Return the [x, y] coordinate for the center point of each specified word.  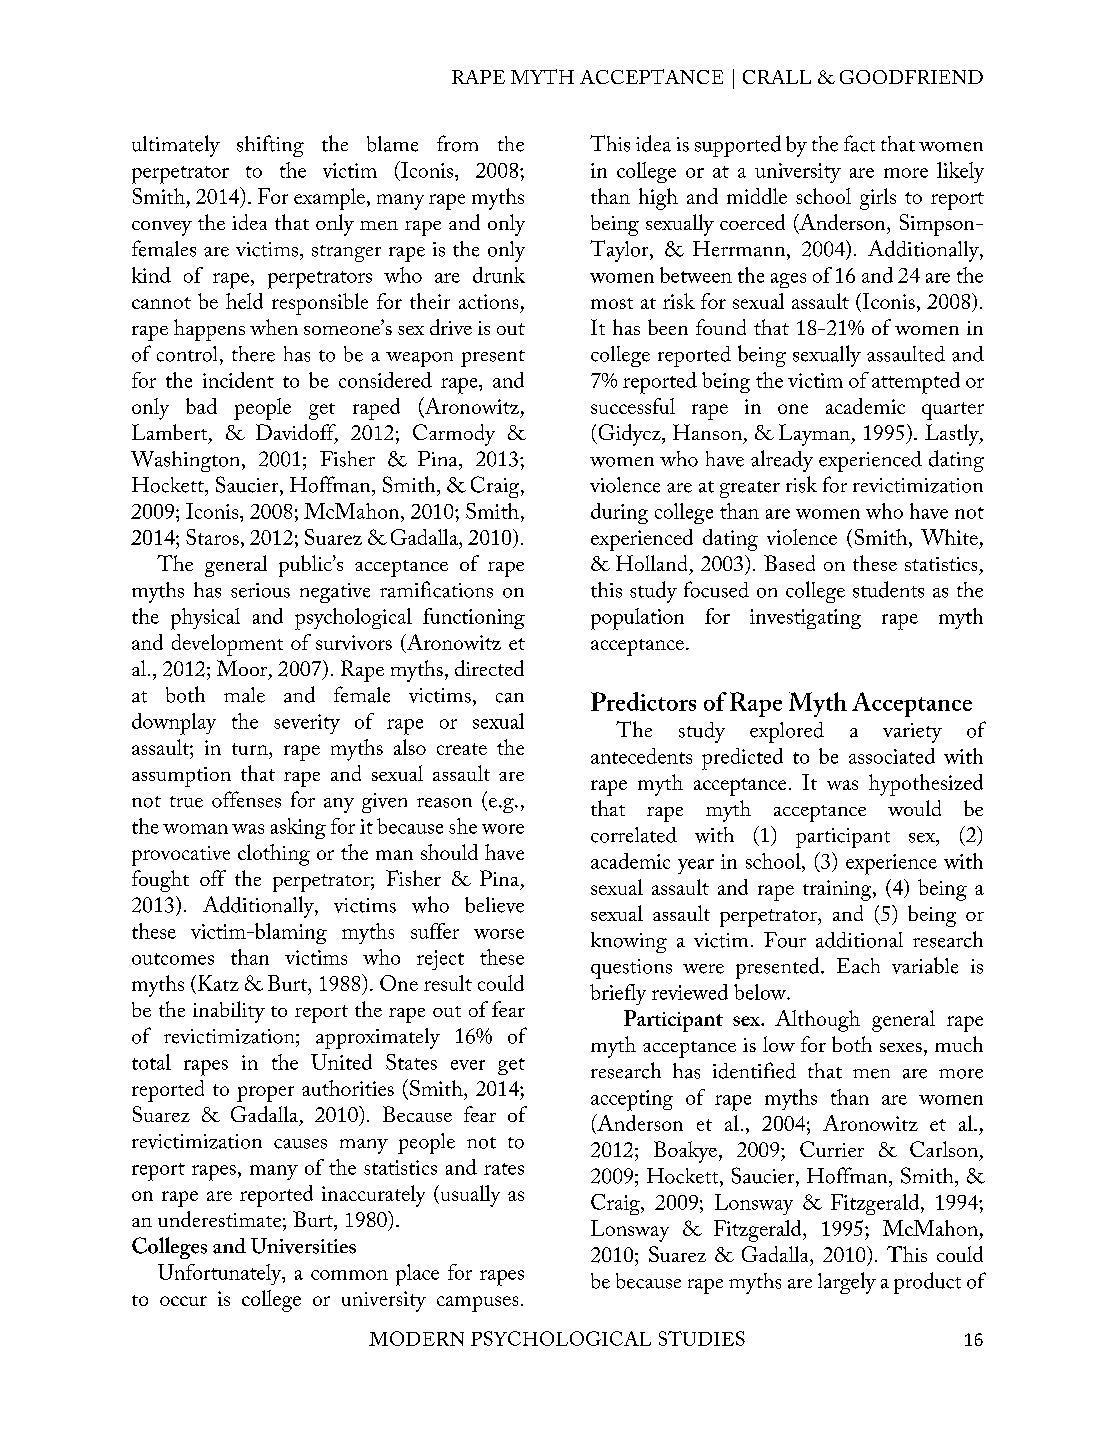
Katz [218, 983]
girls [878, 199]
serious [260, 590]
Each [858, 966]
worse [499, 934]
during [619, 513]
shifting [270, 146]
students [888, 589]
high [658, 199]
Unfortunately [221, 1274]
